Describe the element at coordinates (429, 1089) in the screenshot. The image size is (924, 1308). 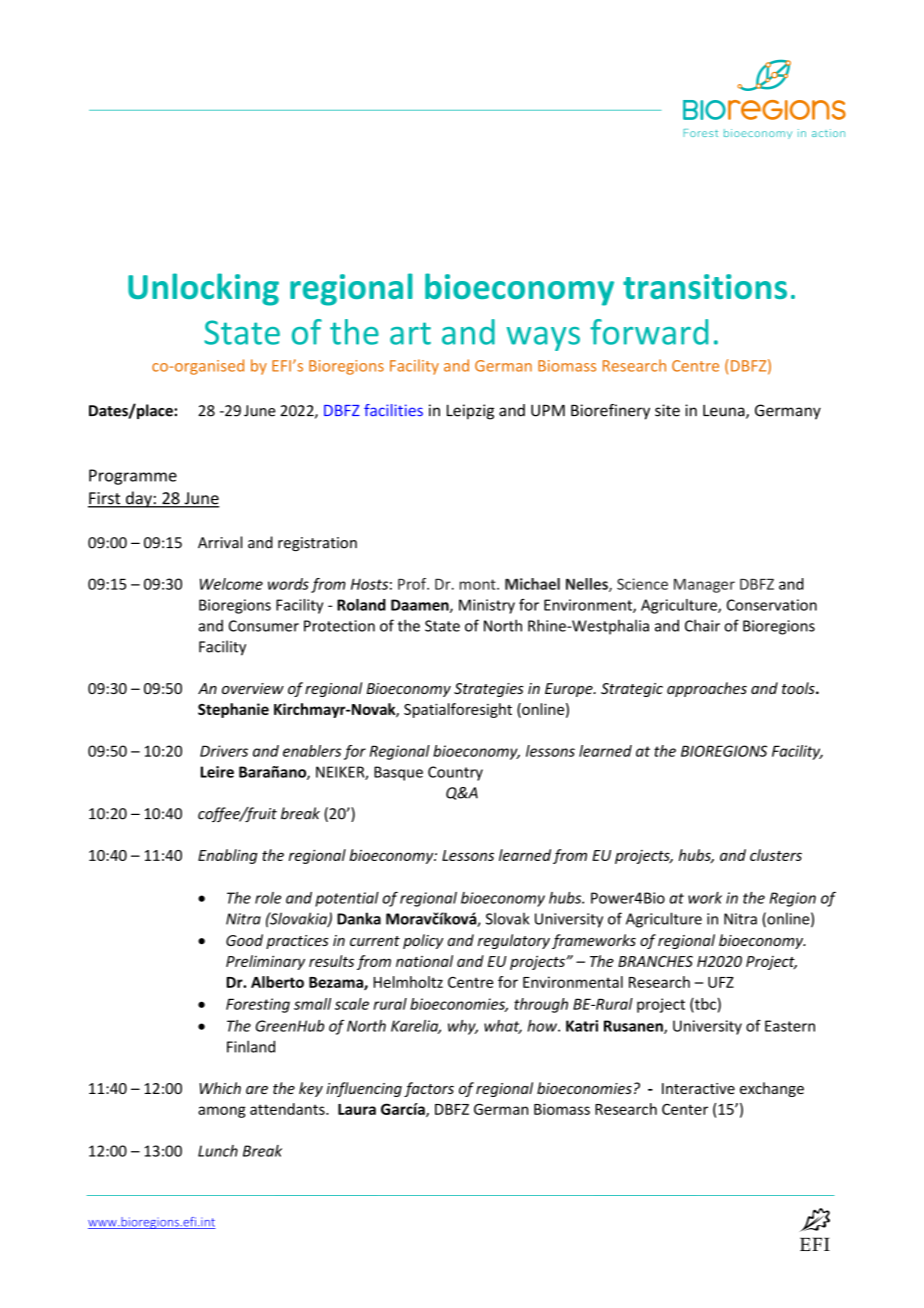
I see `factors` at that location.
